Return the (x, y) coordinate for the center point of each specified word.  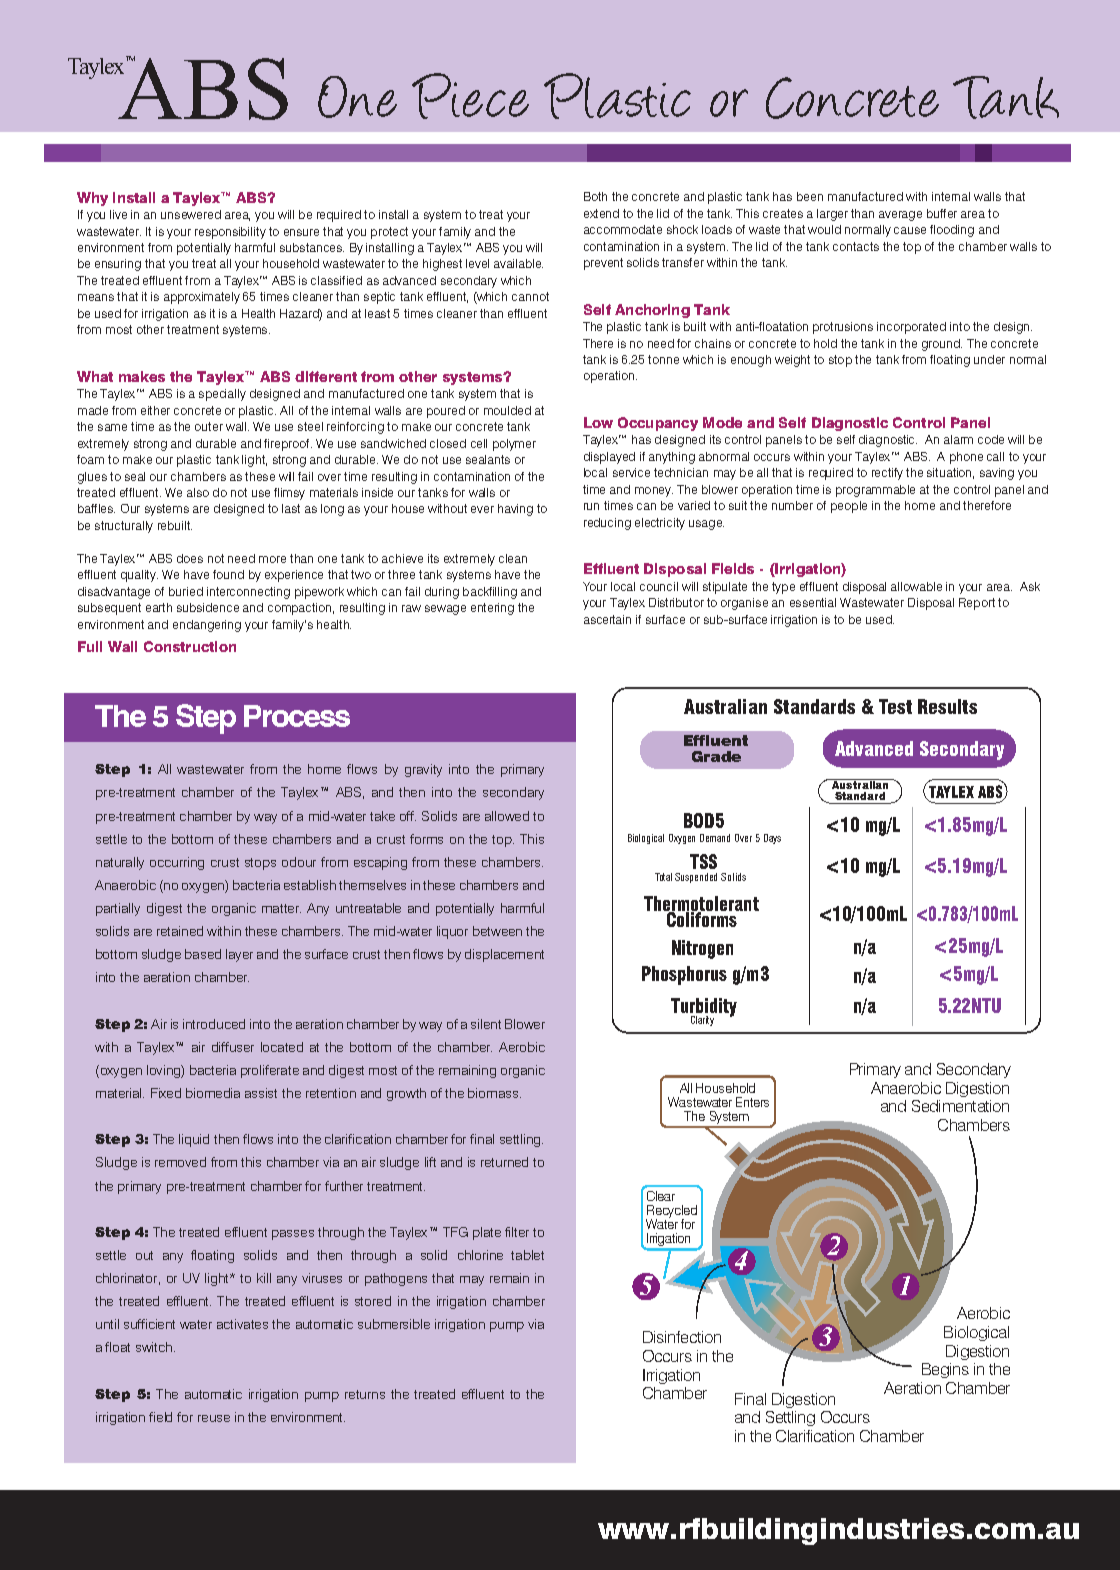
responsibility (230, 233)
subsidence (208, 607)
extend (601, 213)
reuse (214, 1418)
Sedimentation (960, 1106)
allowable (916, 586)
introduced (214, 1024)
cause (910, 230)
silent (486, 1024)
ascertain (607, 619)
